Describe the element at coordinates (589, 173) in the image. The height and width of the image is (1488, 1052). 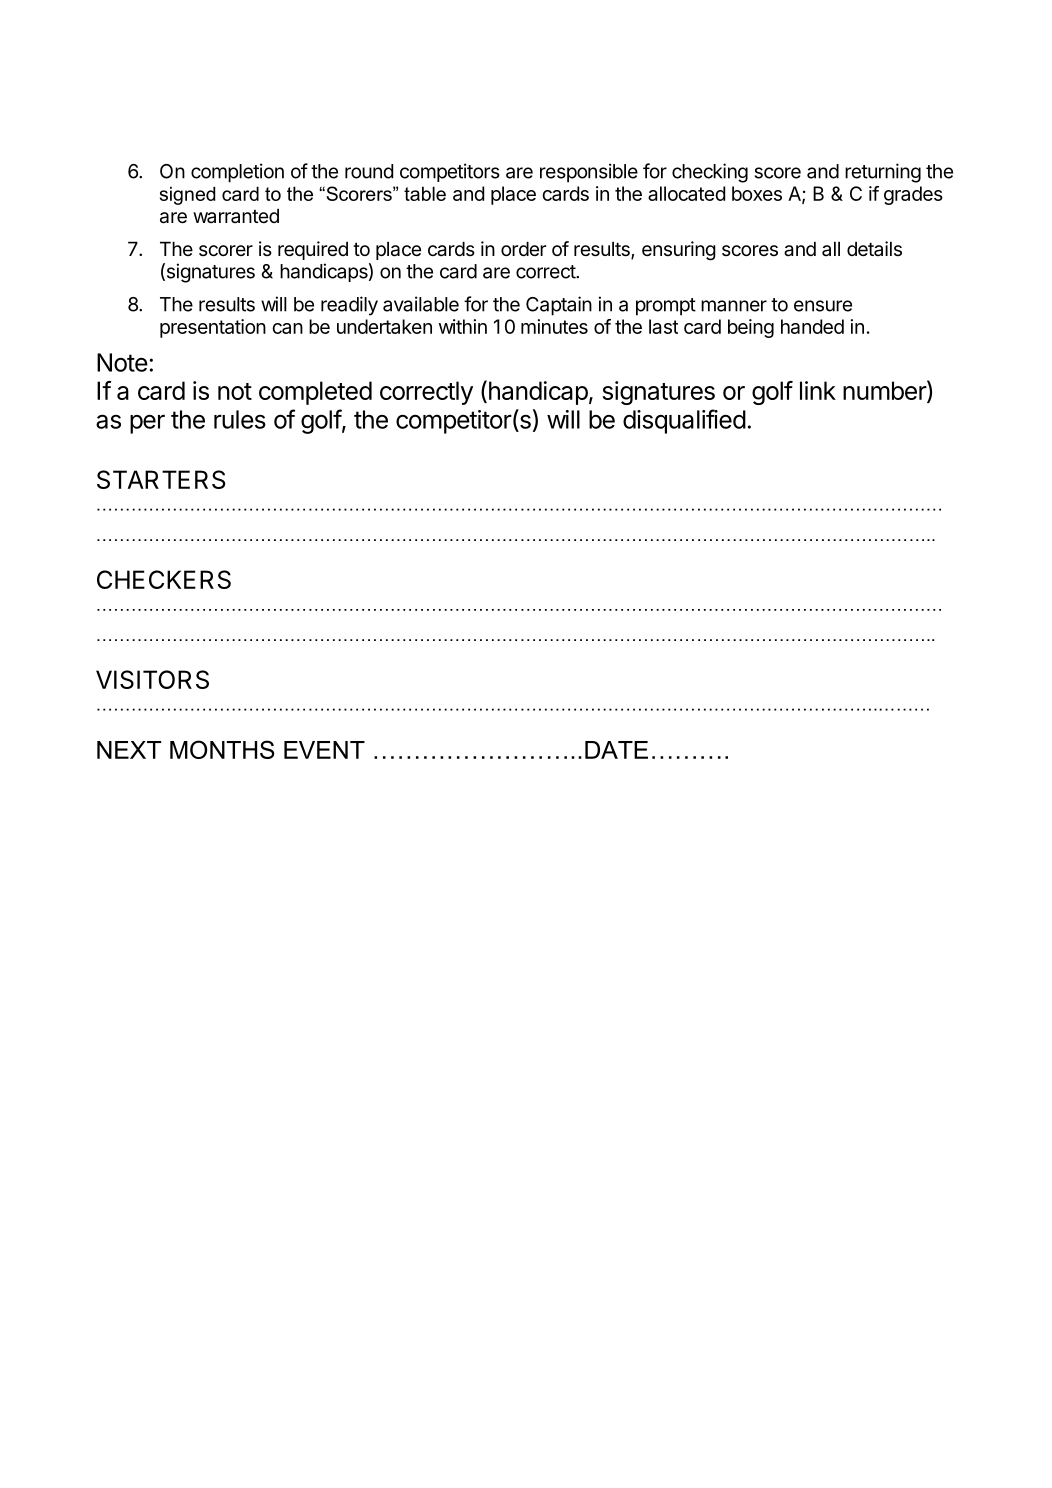
I see `responsible` at that location.
